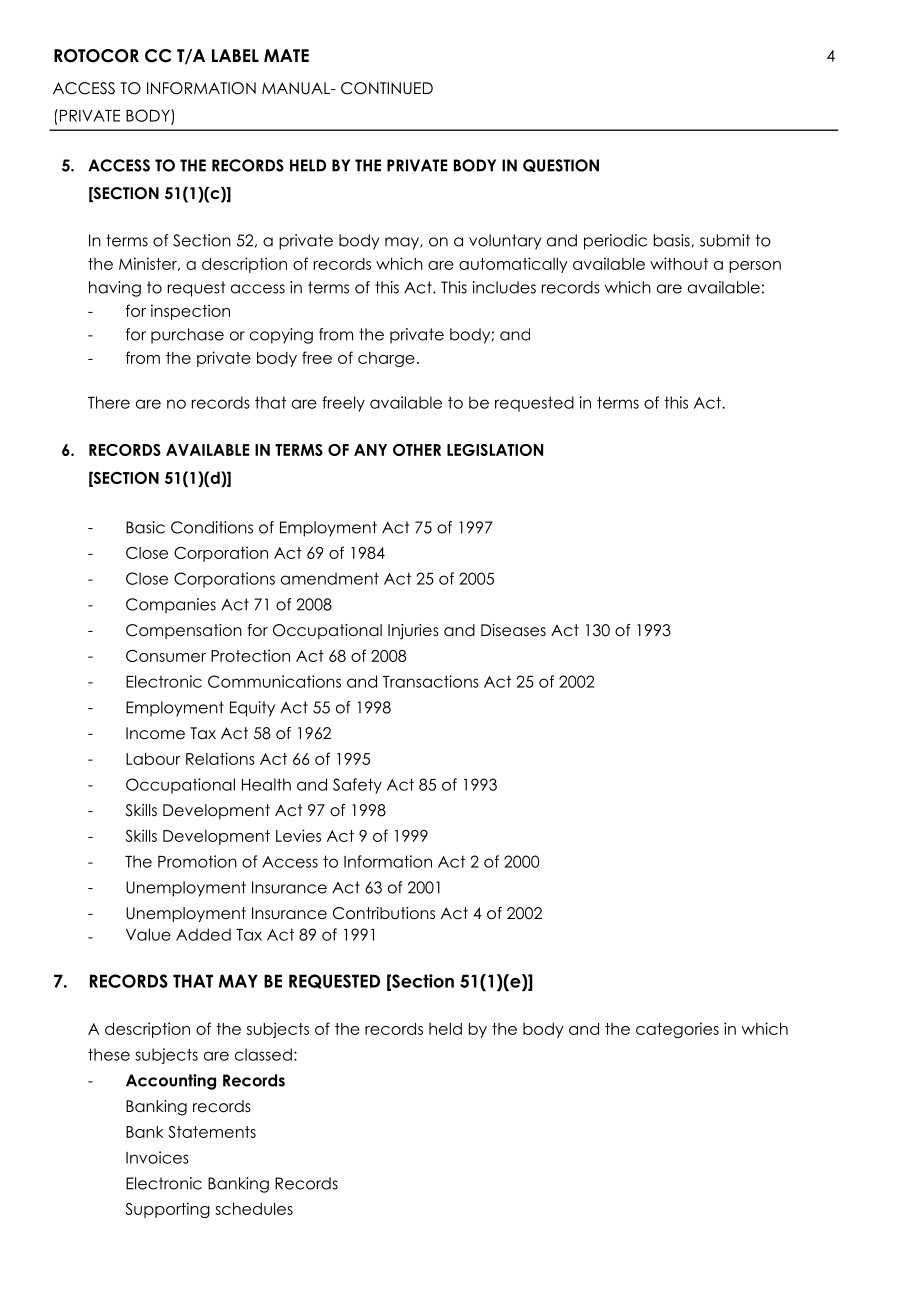 The height and width of the page is (1308, 924). What do you see at coordinates (431, 681) in the page?
I see `Transactions` at bounding box center [431, 681].
